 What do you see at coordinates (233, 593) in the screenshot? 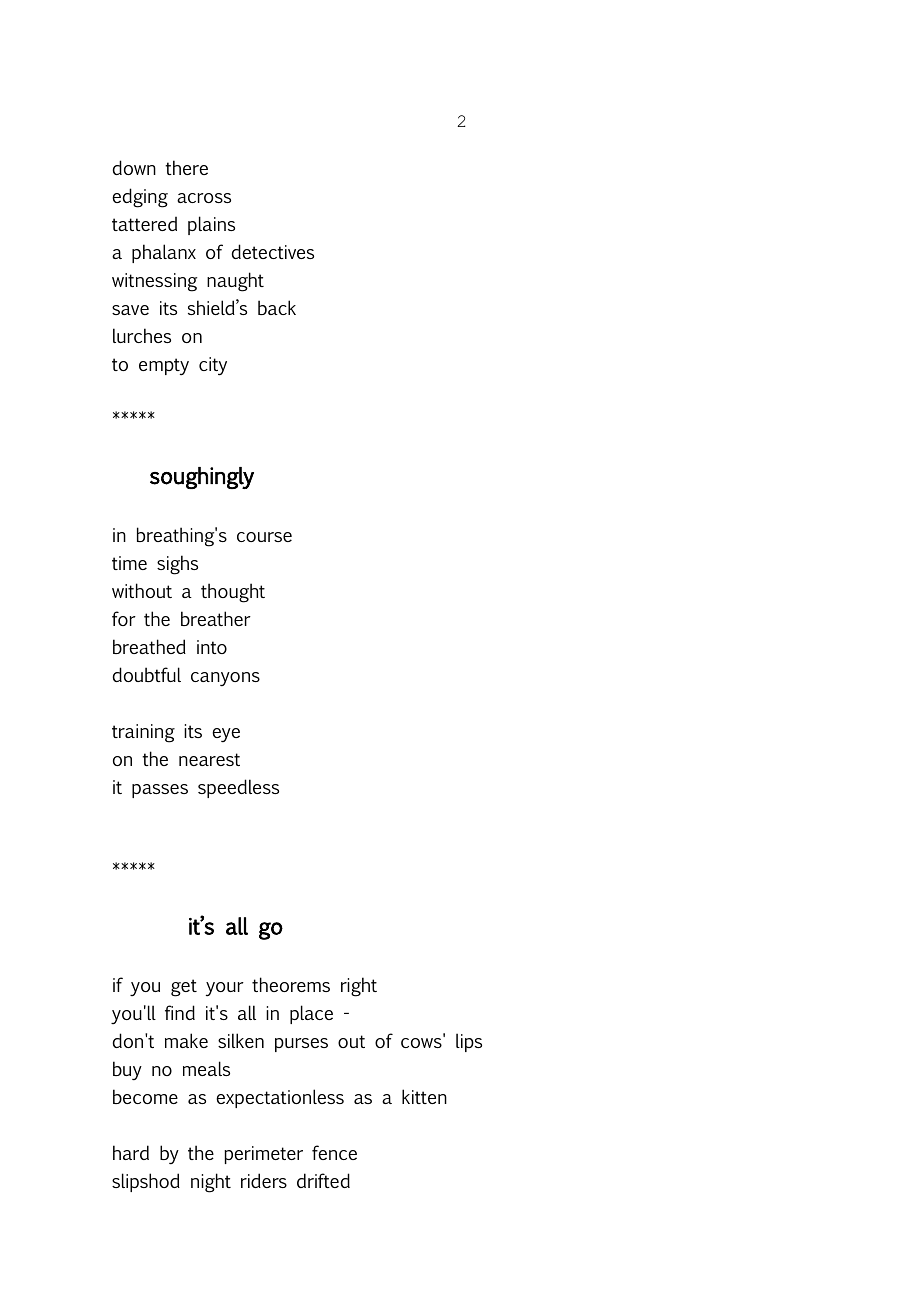
I see `thought` at bounding box center [233, 593].
